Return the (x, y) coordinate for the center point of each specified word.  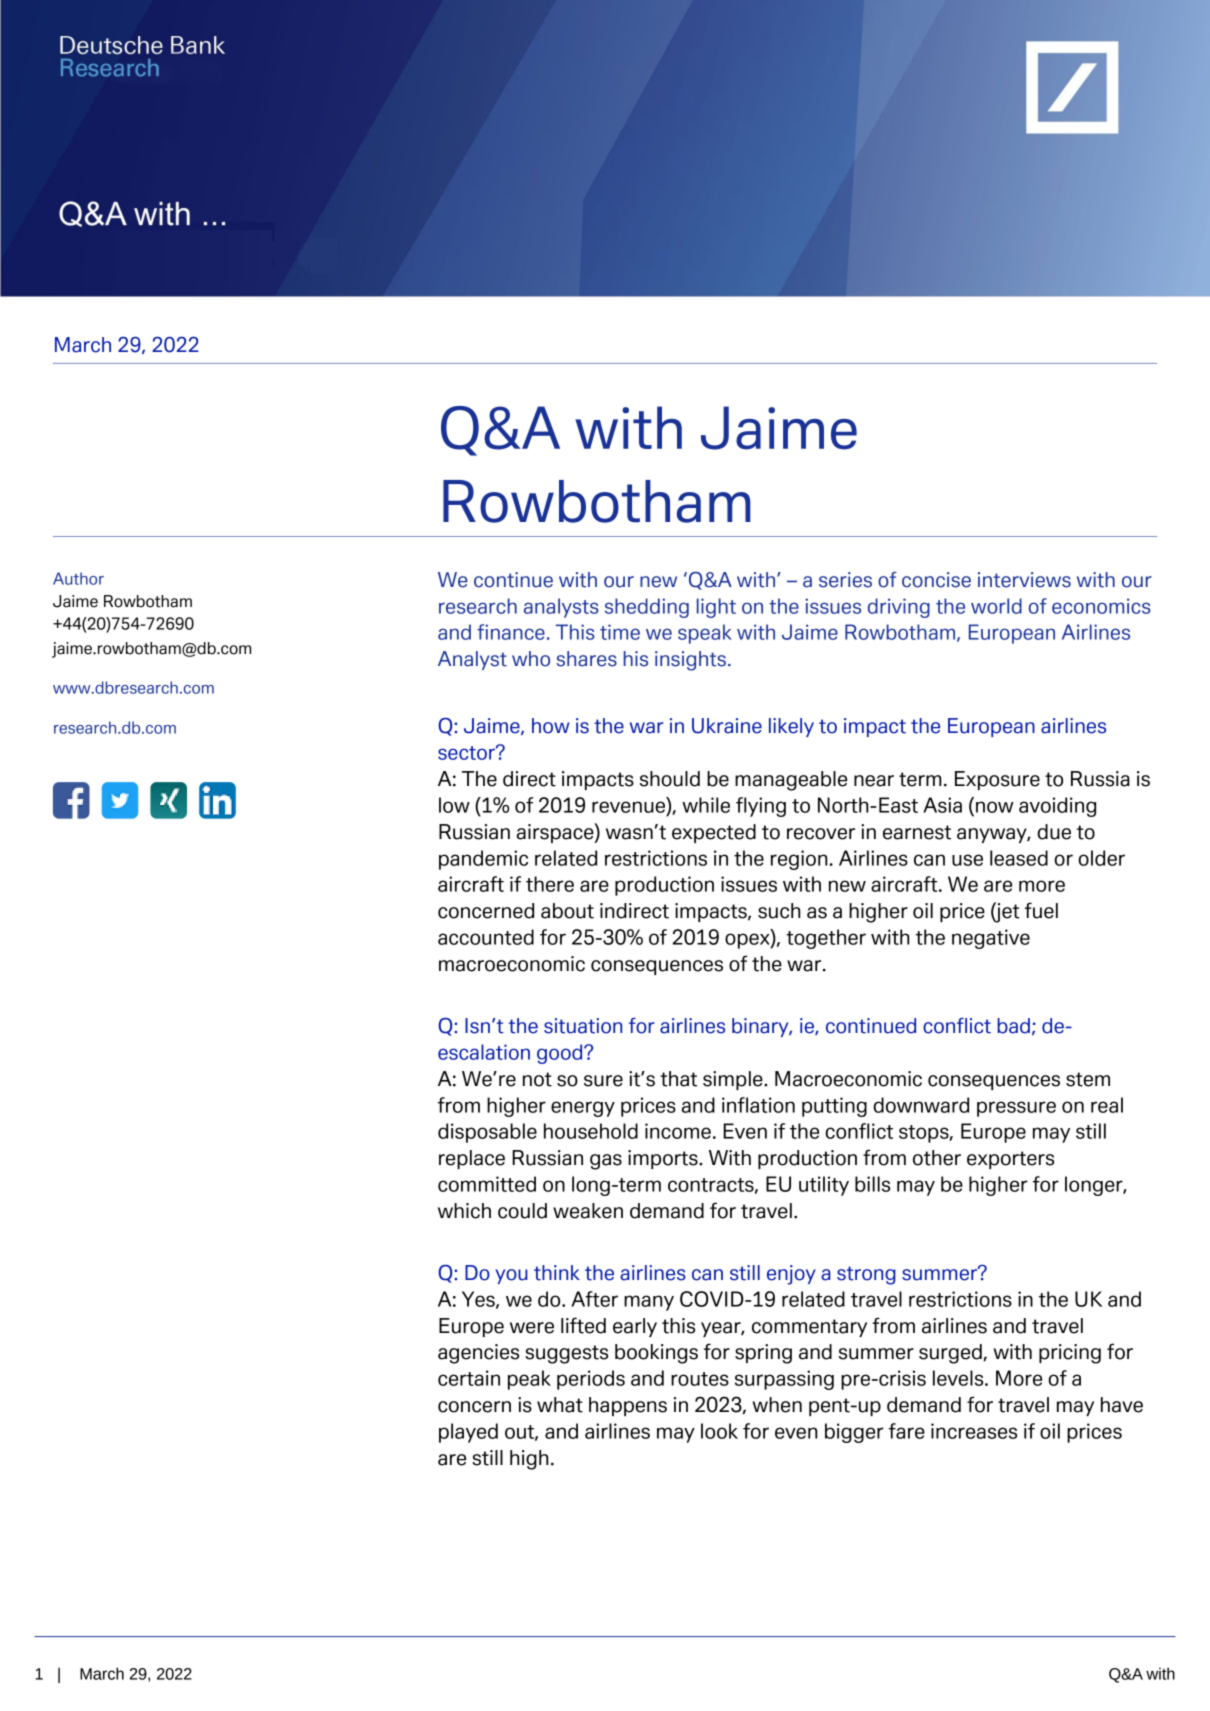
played (468, 1433)
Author (78, 578)
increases (974, 1431)
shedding (647, 608)
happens (628, 1406)
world (996, 606)
